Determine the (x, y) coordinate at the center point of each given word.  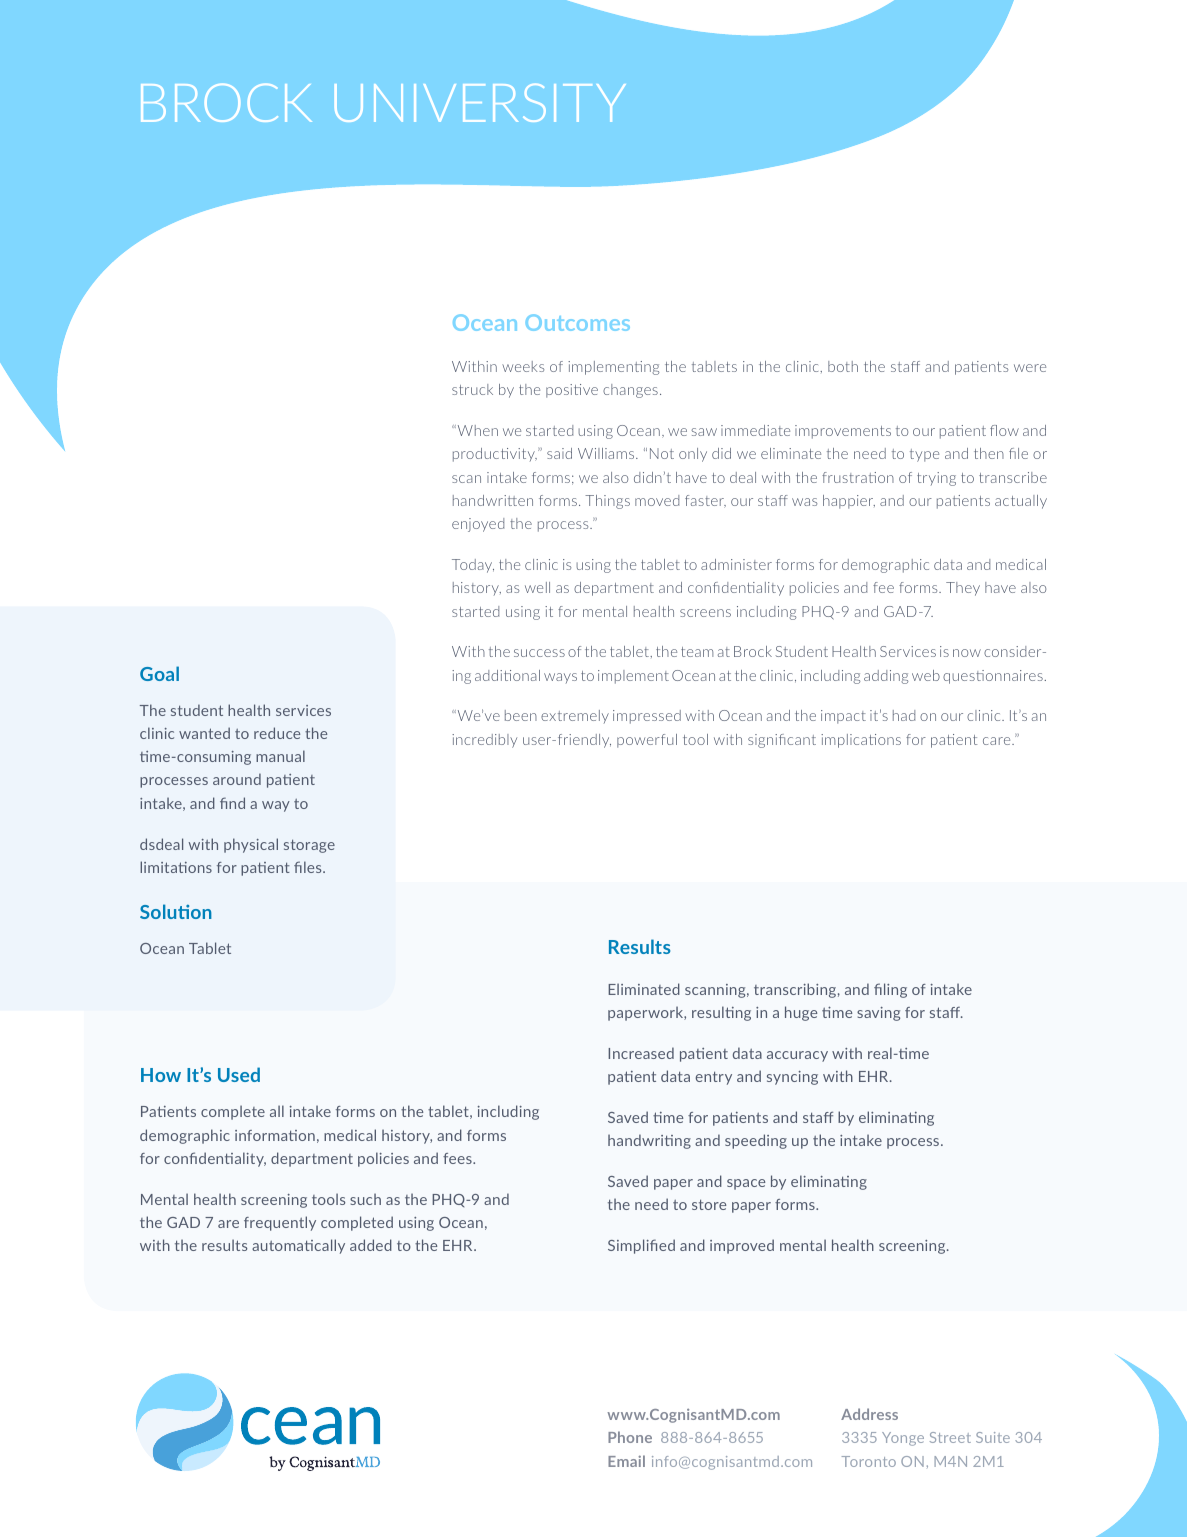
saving (878, 1014)
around (237, 779)
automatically (298, 1246)
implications (861, 741)
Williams (607, 453)
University (480, 103)
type (924, 455)
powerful (647, 741)
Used (239, 1074)
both (843, 366)
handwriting (649, 1141)
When (476, 430)
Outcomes (578, 322)
